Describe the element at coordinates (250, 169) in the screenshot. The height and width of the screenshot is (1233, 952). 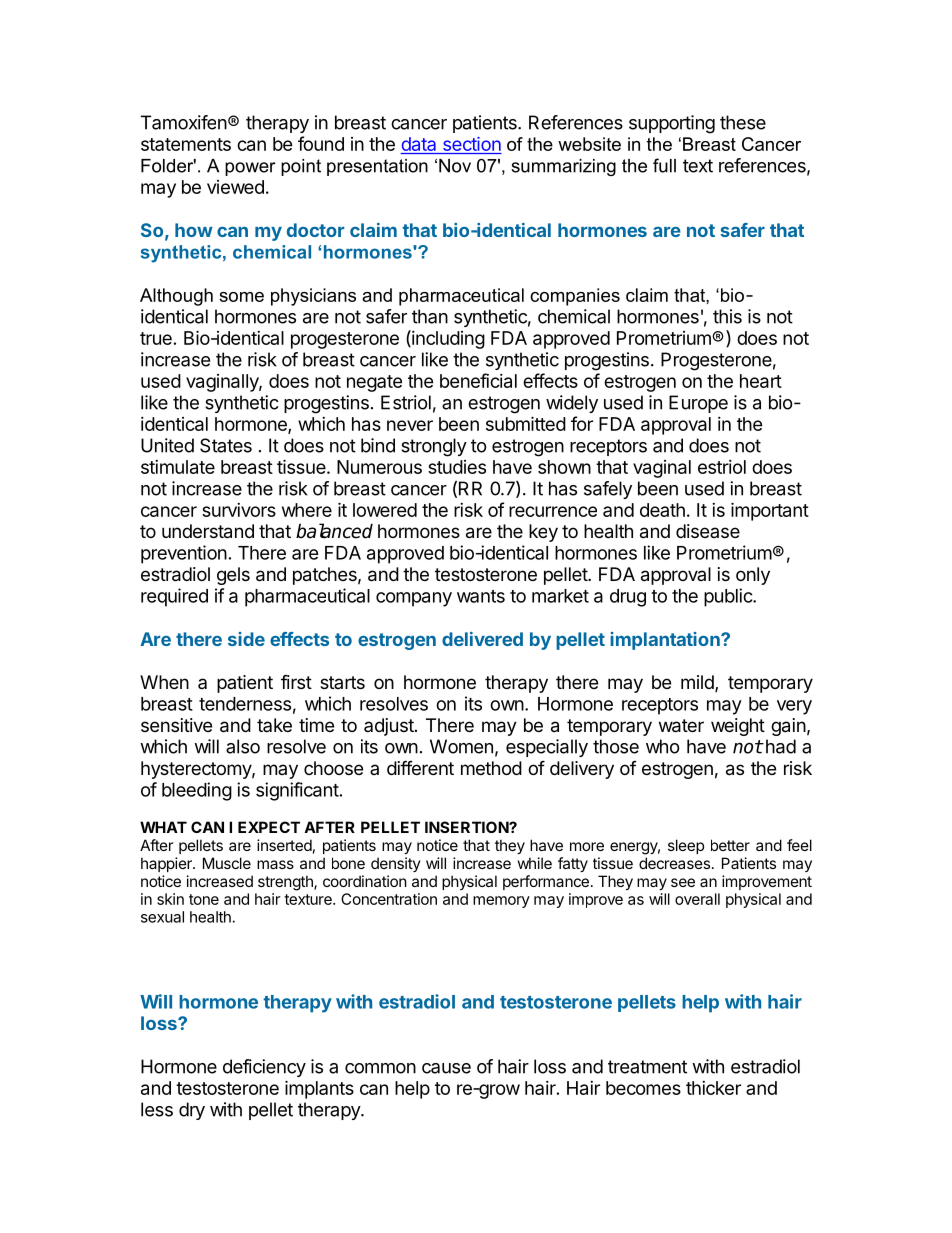
I see `power` at that location.
